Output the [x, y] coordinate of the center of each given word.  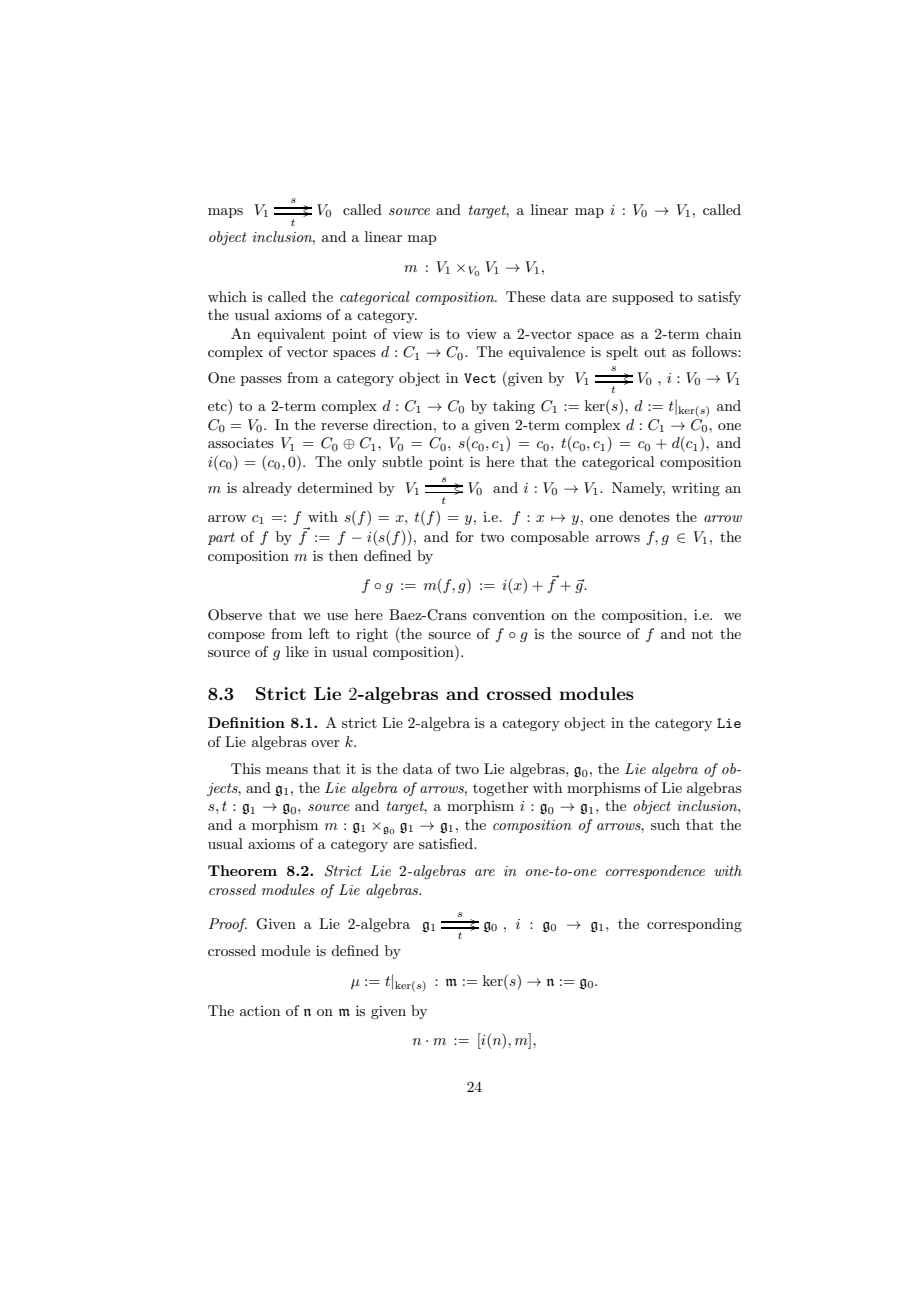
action [260, 1011]
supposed [643, 298]
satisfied [447, 843]
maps [225, 213]
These [525, 296]
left [319, 633]
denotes [644, 516]
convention [509, 614]
